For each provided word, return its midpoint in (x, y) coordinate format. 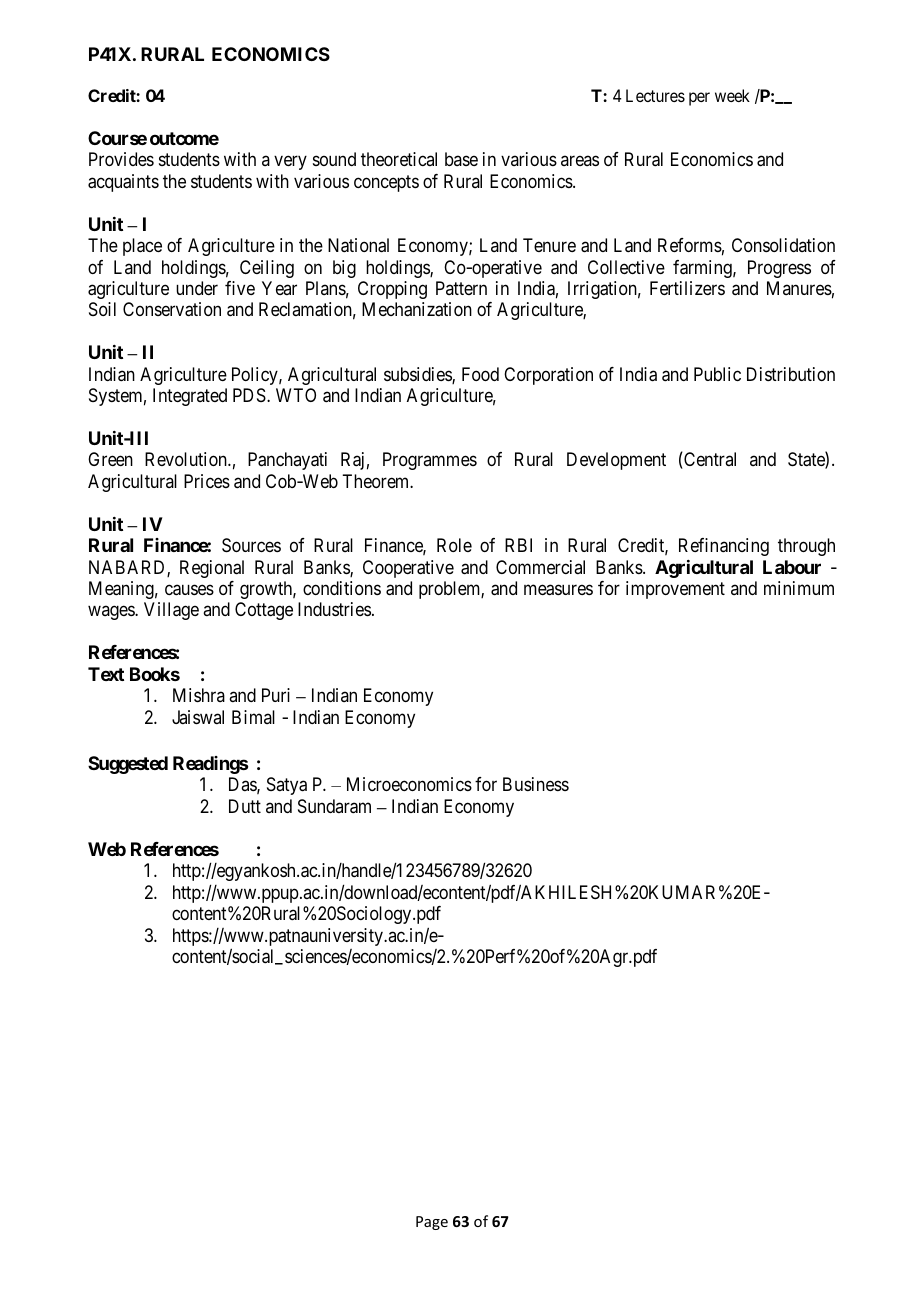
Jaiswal (198, 717)
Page (432, 1223)
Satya (287, 786)
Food (480, 374)
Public (717, 374)
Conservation (172, 309)
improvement (675, 590)
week (732, 95)
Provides (121, 159)
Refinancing (724, 547)
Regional (212, 569)
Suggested (128, 765)
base (461, 159)
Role (454, 545)
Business (536, 784)
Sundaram (334, 806)
